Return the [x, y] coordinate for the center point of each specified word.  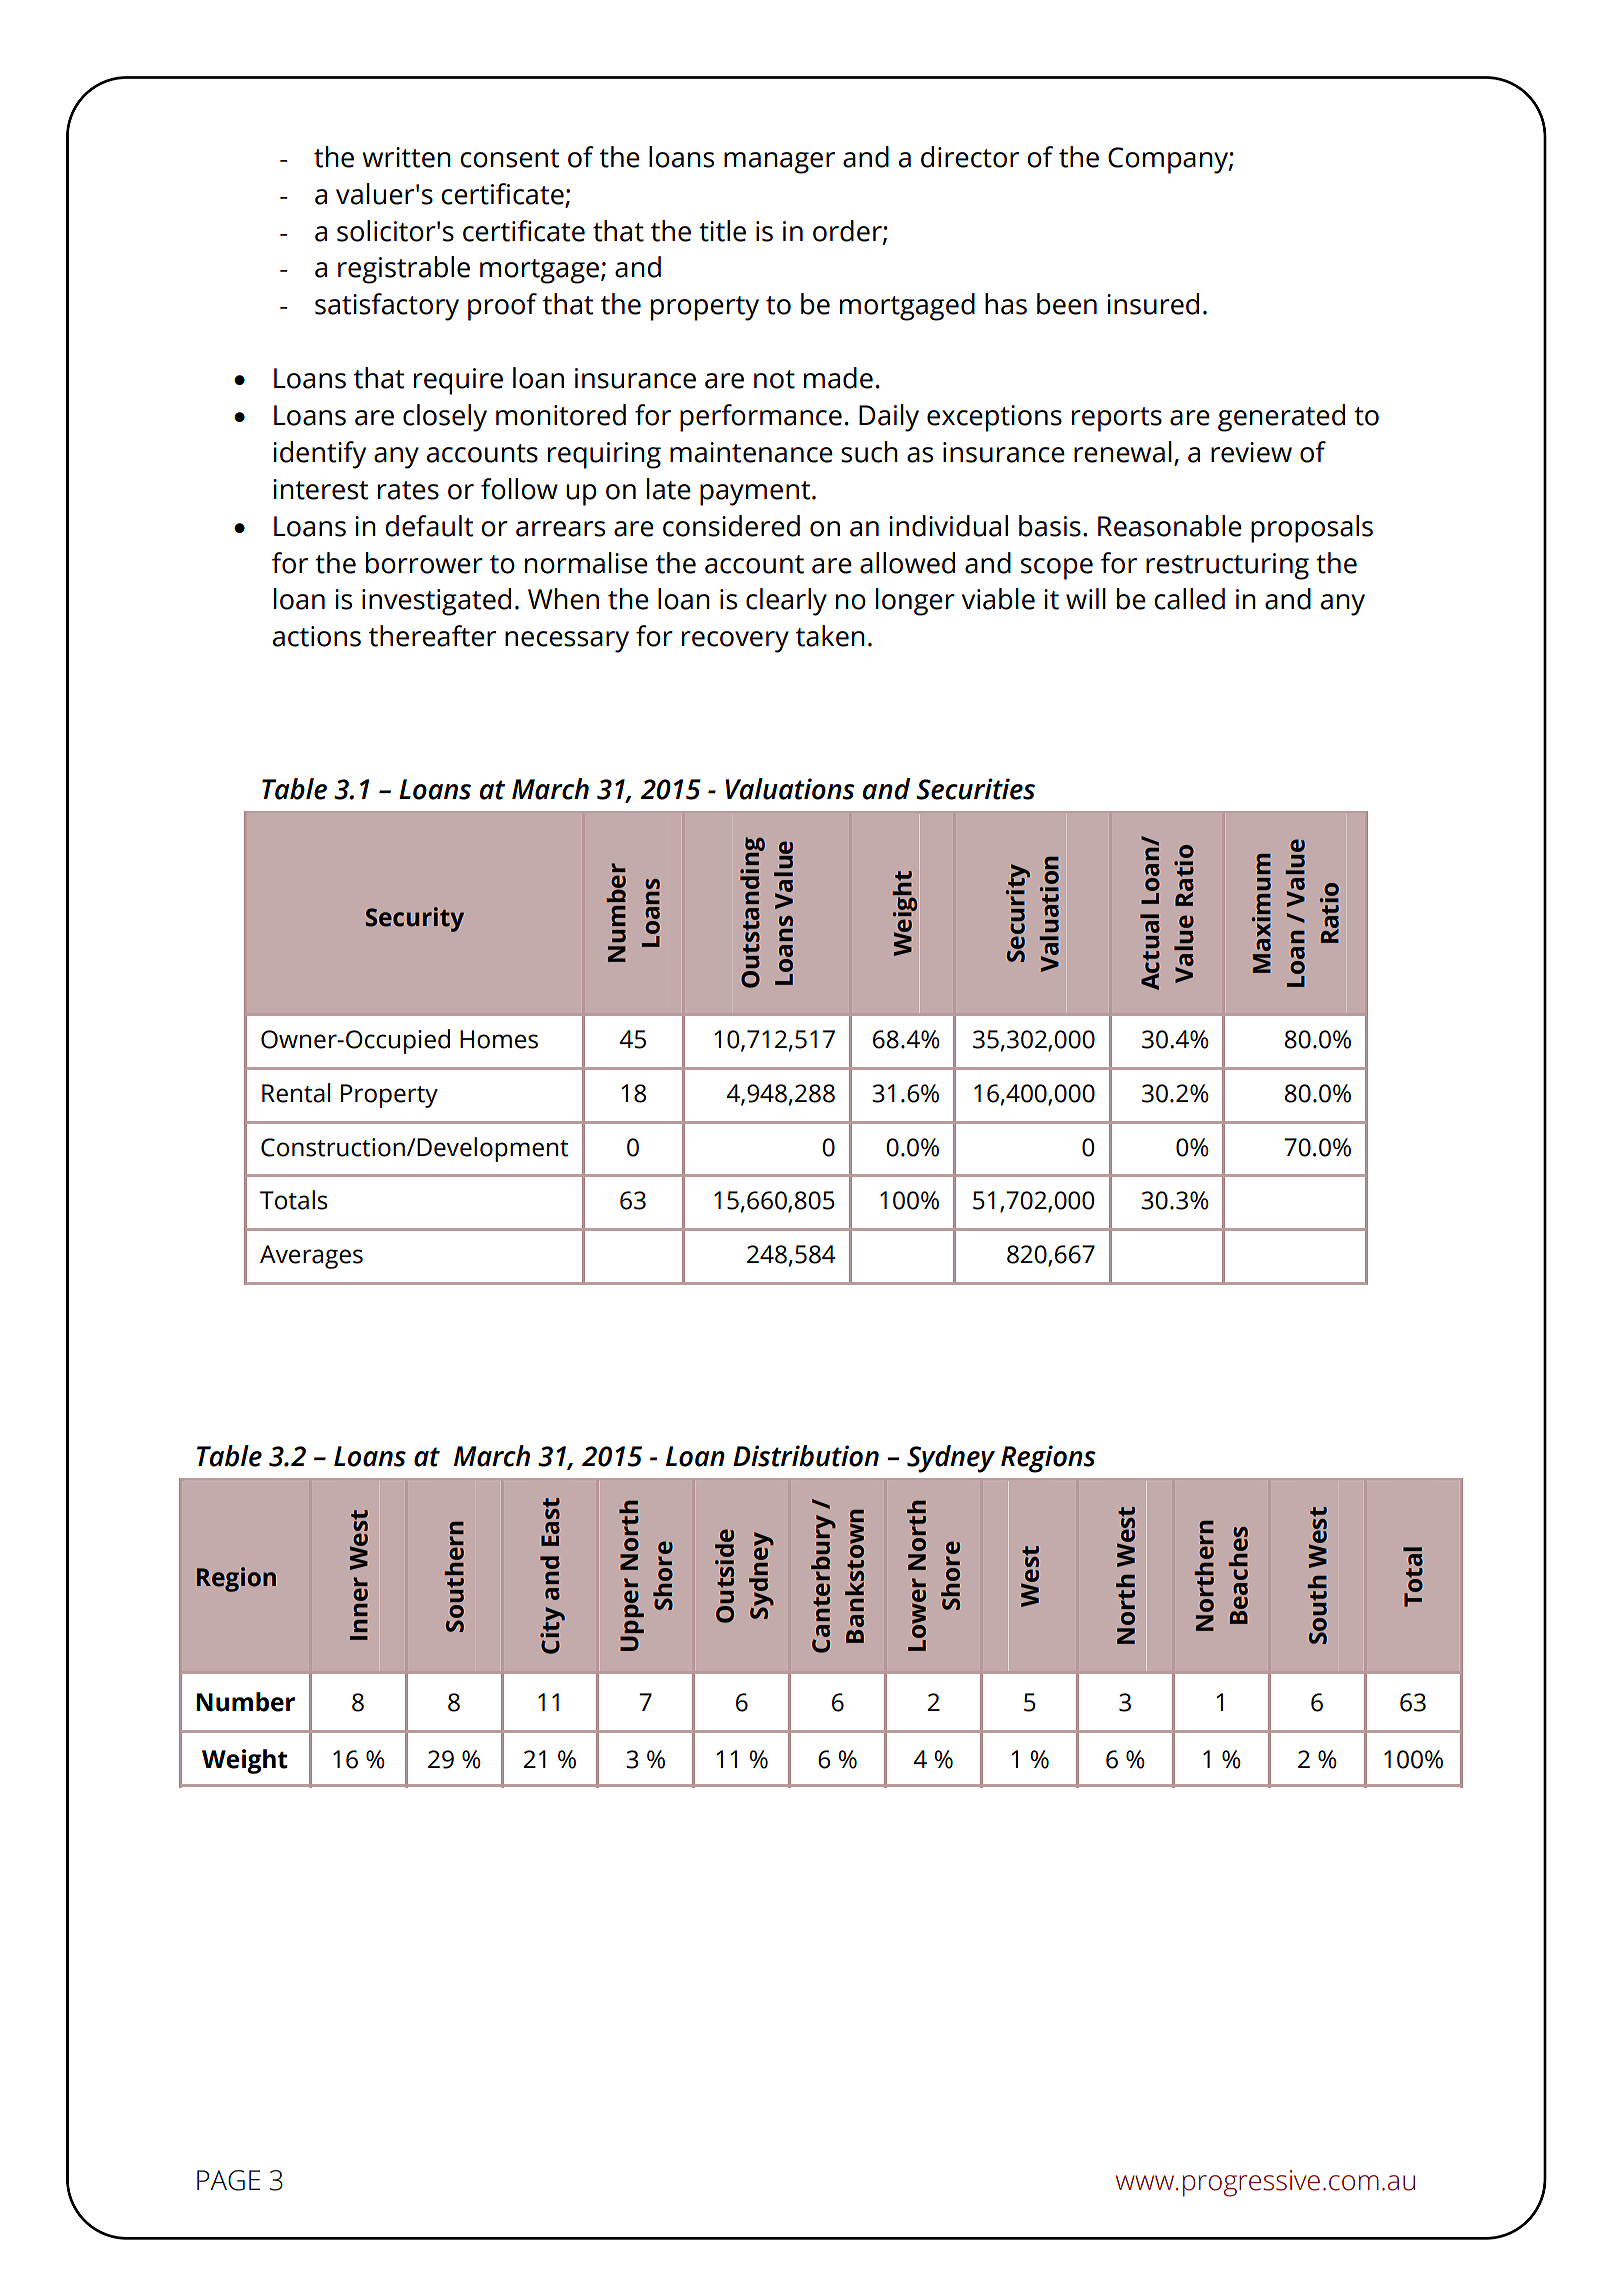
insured [1153, 304]
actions [317, 636]
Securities [975, 789]
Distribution [806, 1456]
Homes [499, 1039]
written [406, 157]
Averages [311, 1257]
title [722, 231]
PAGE [228, 2180]
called [1189, 599]
